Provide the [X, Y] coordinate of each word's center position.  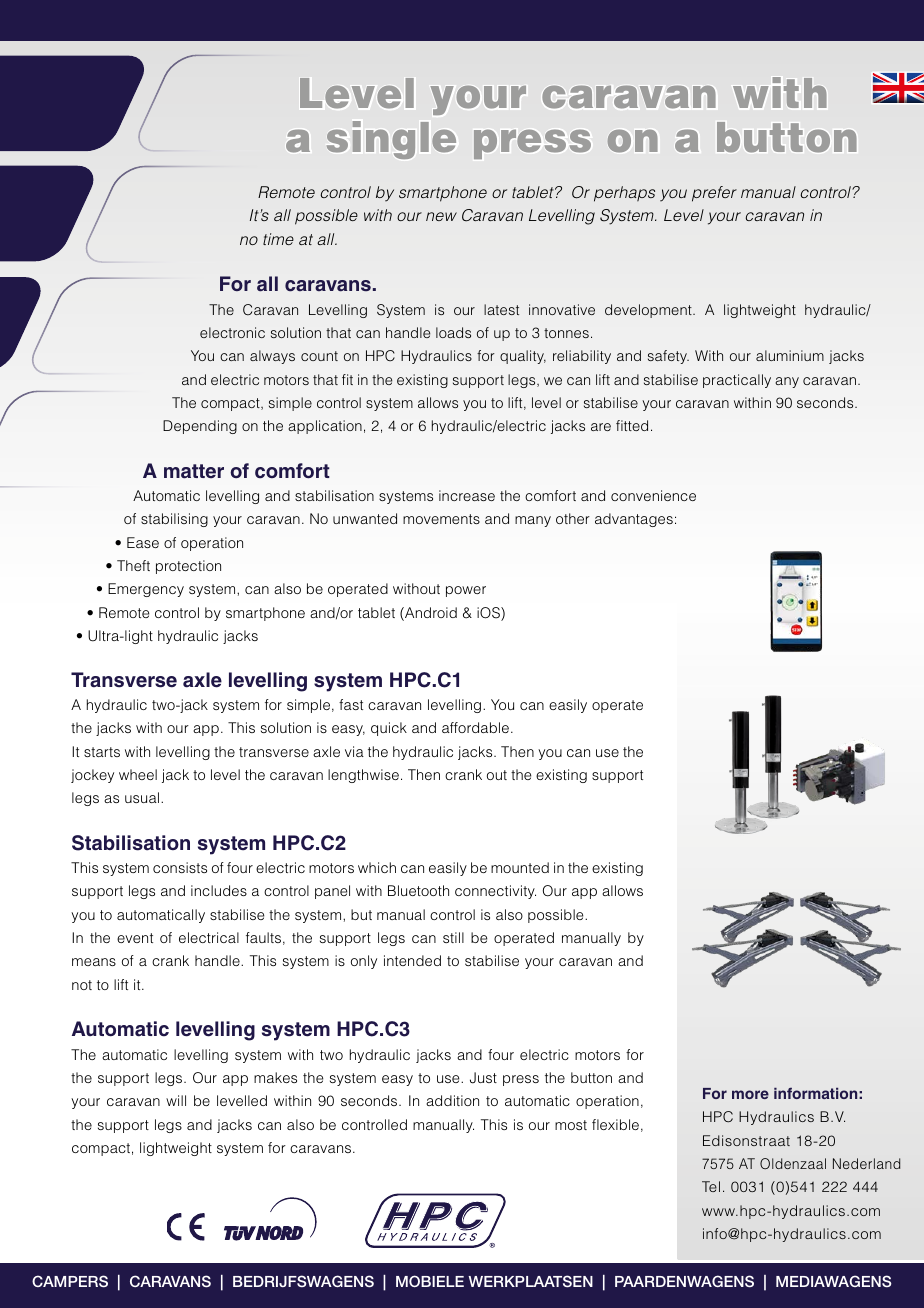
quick [389, 729]
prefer [714, 194]
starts [102, 752]
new [441, 216]
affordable [475, 727]
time [278, 239]
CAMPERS [70, 1281]
